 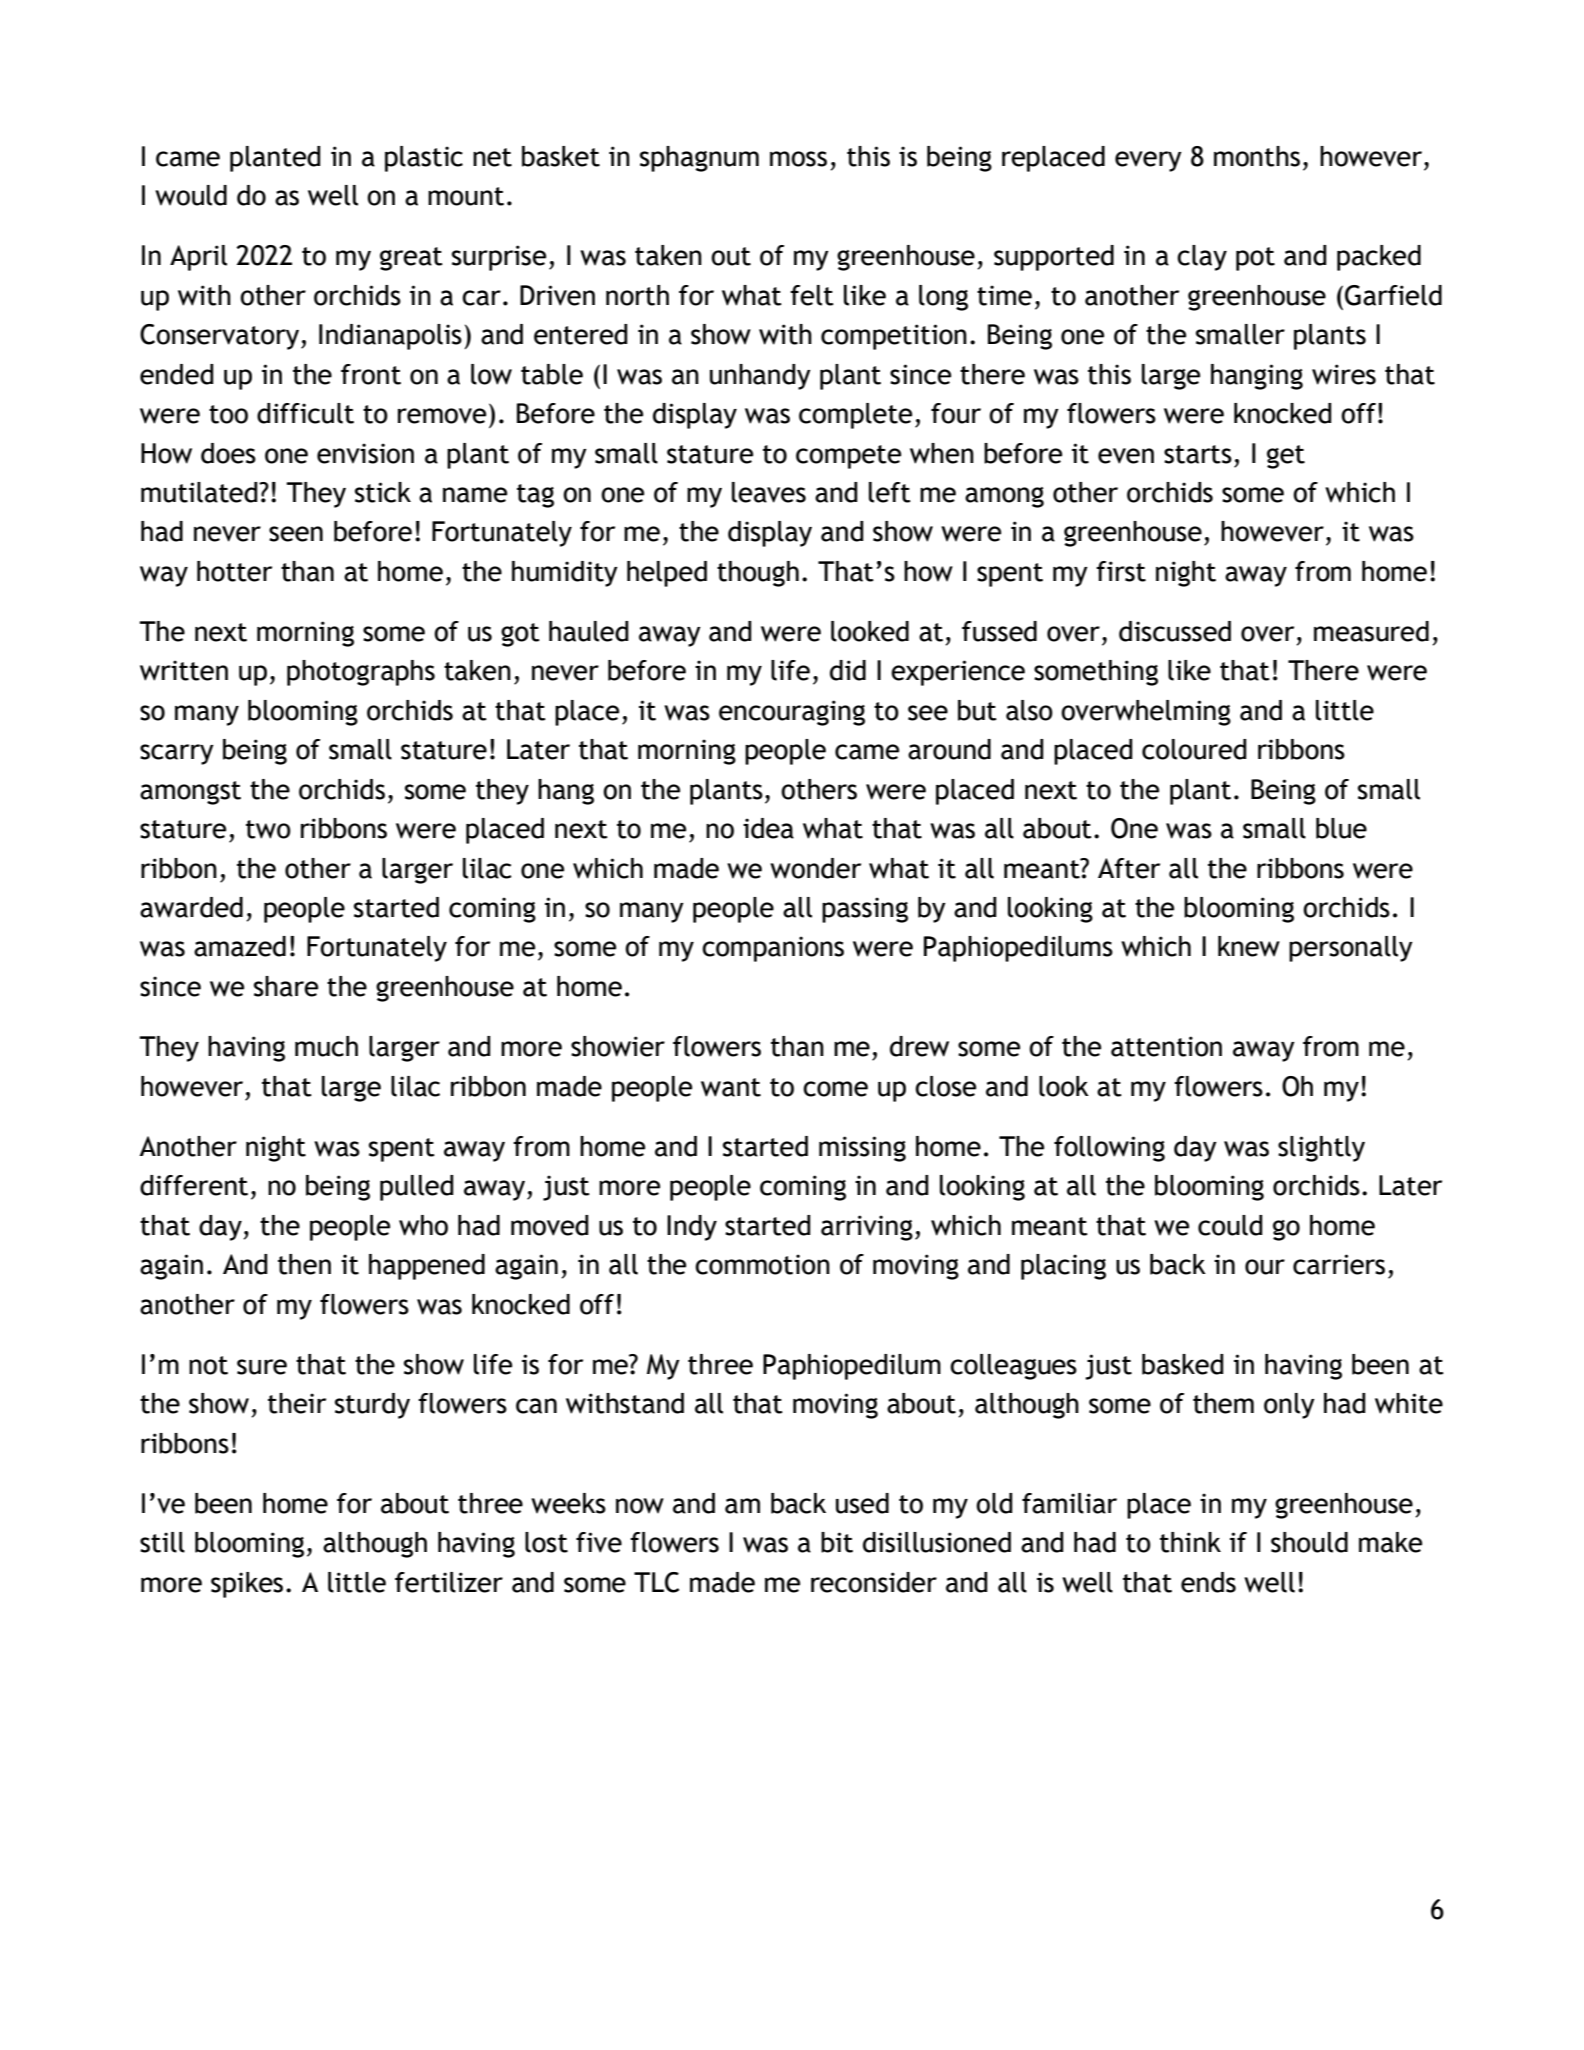 What do you see at coordinates (1230, 1225) in the screenshot?
I see `could` at bounding box center [1230, 1225].
